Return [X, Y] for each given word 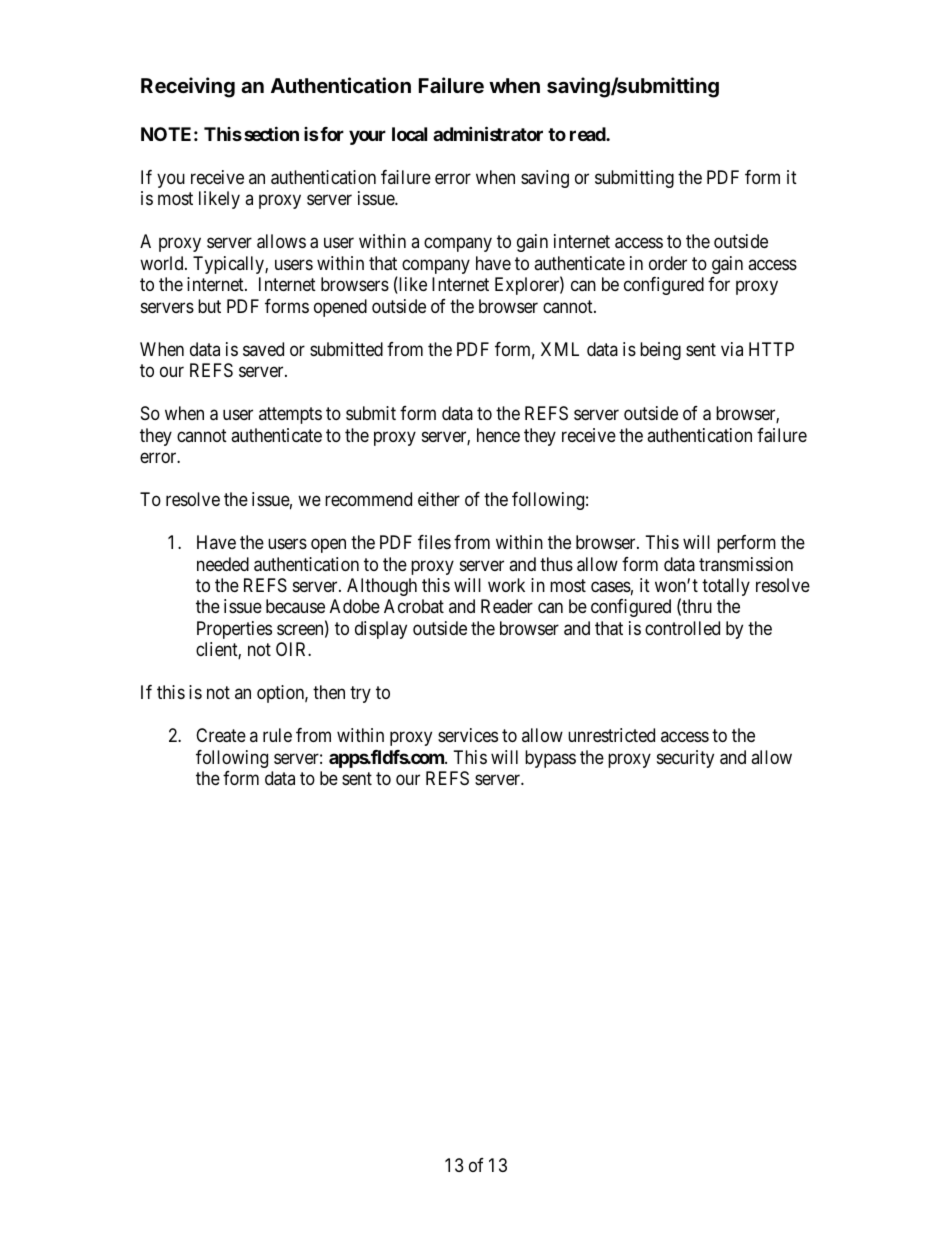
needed [223, 564]
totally [726, 587]
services [468, 735]
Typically [229, 265]
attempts [290, 415]
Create [221, 735]
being [660, 351]
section [271, 133]
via [732, 349]
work [506, 585]
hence [498, 435]
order [668, 263]
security [685, 759]
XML [560, 349]
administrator [488, 133]
